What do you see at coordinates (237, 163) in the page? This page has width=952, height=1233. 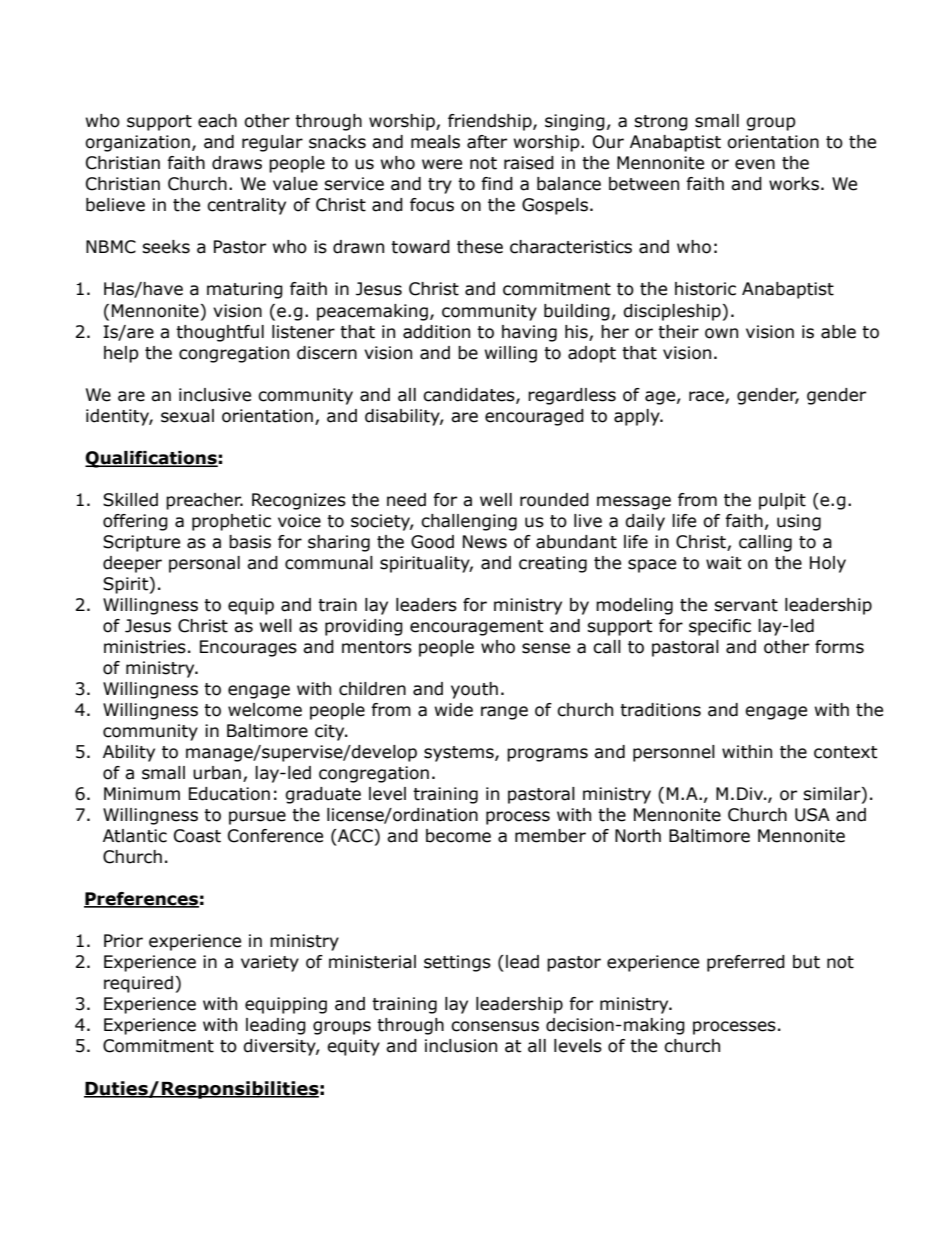 I see `draws` at bounding box center [237, 163].
